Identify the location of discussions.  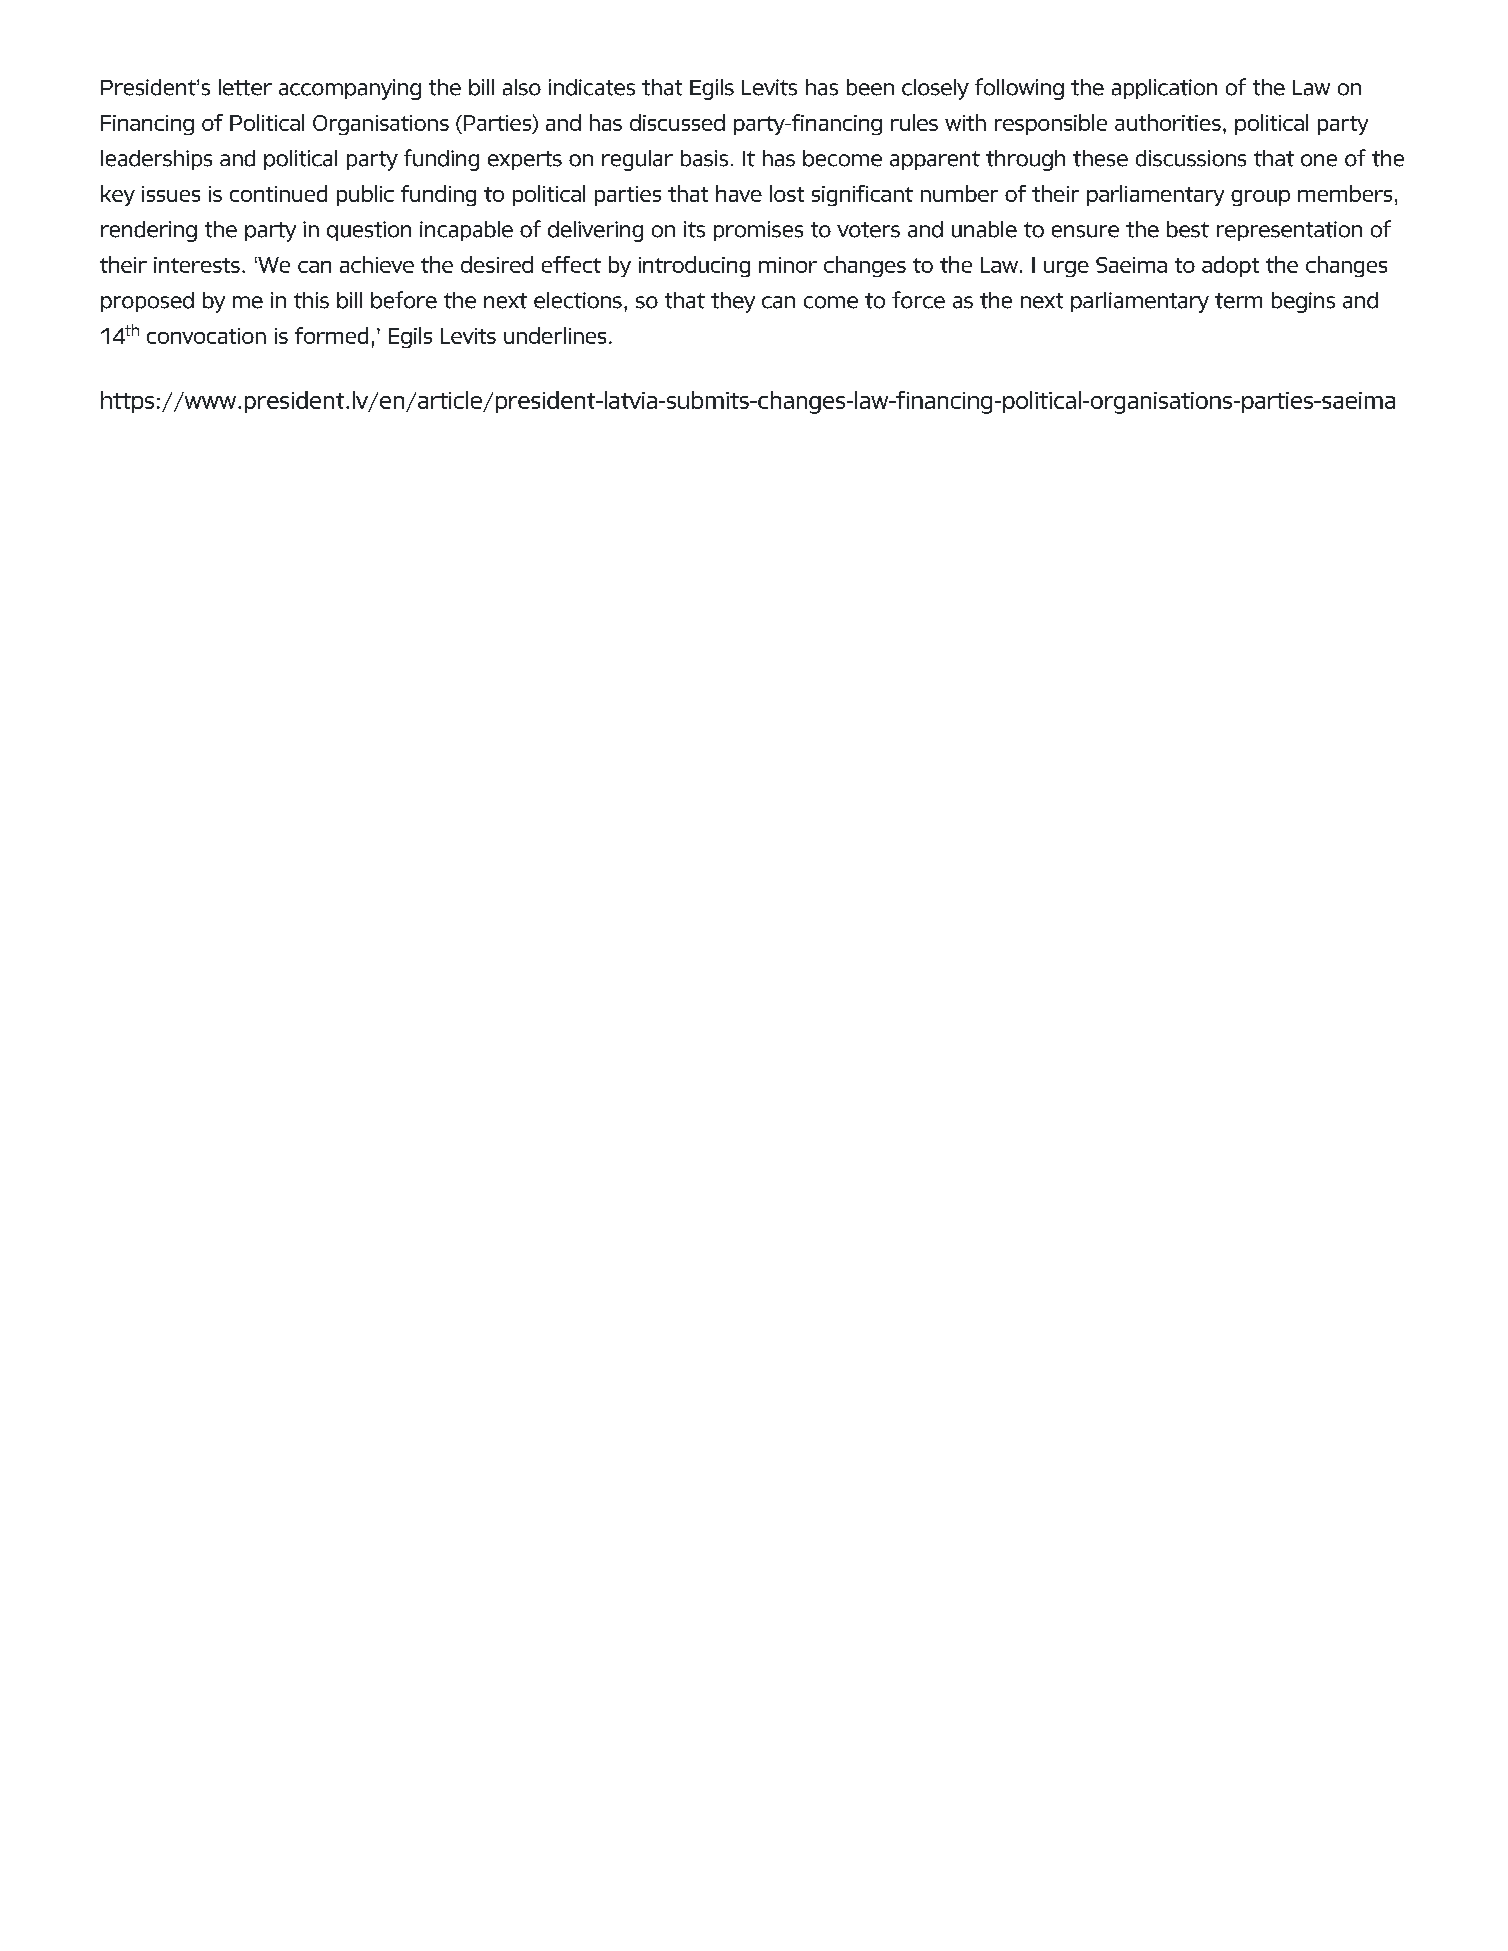
(1191, 158).
